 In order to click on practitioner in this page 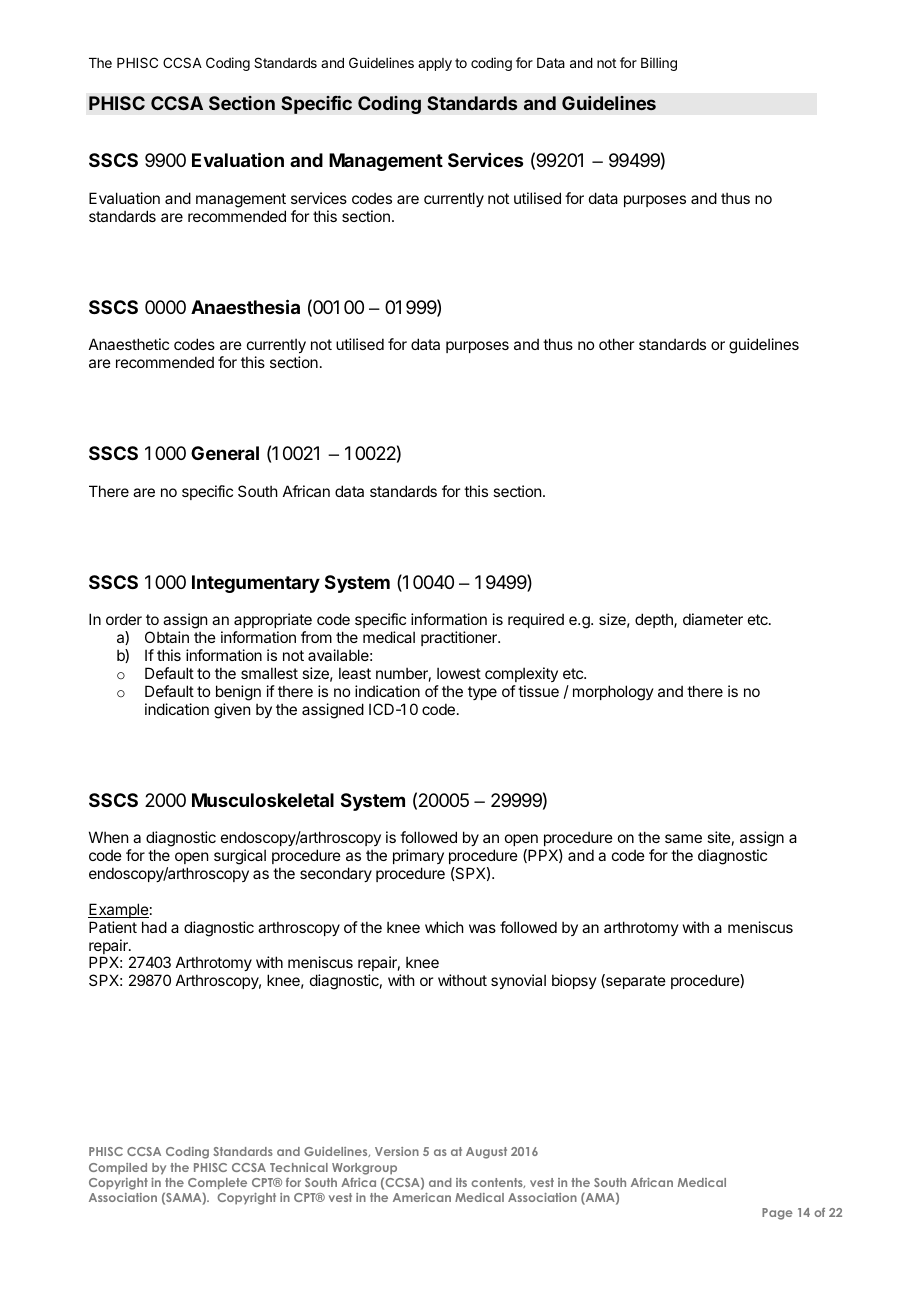, I will do `click(460, 638)`.
